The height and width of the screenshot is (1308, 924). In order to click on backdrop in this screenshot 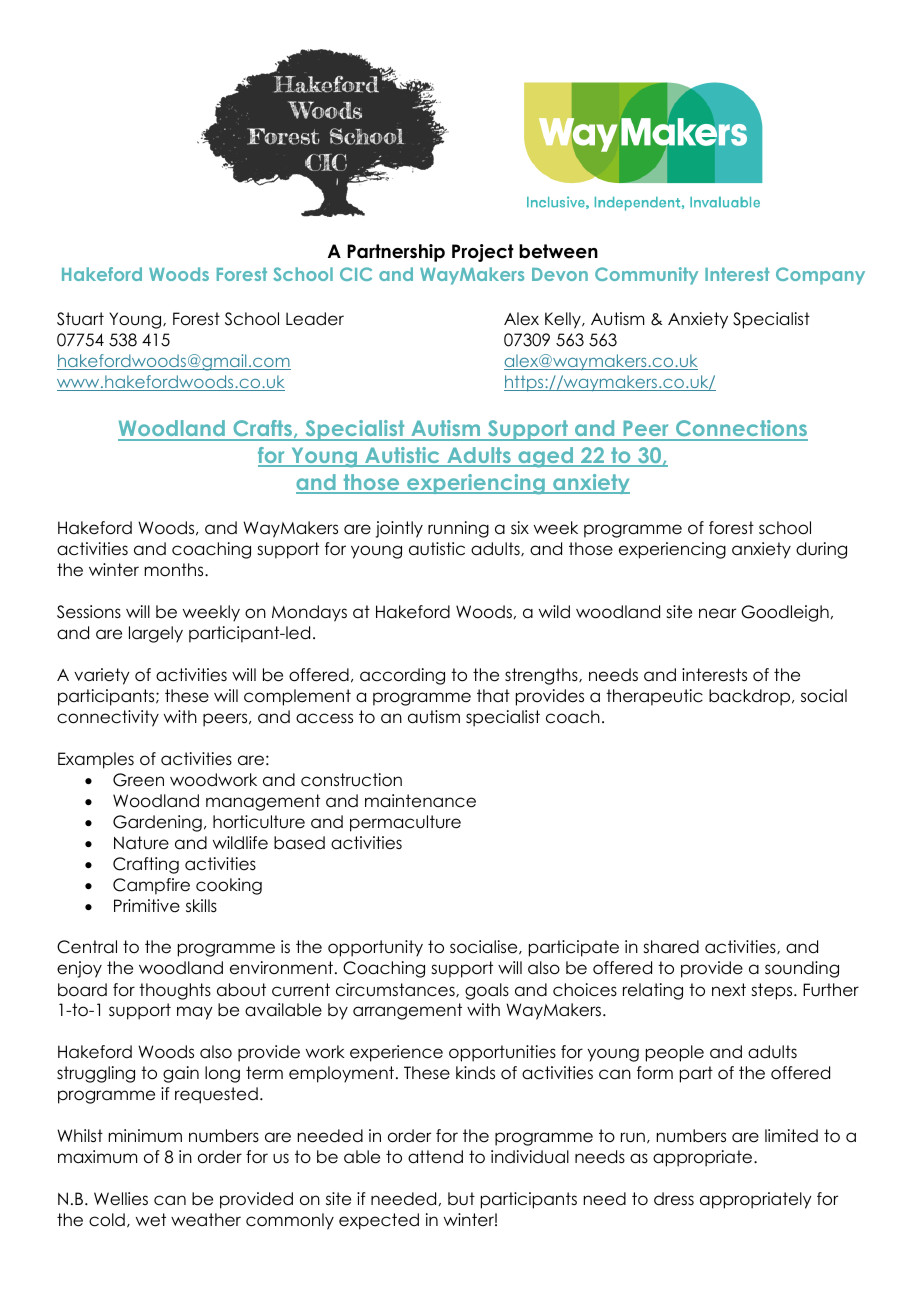, I will do `click(751, 697)`.
